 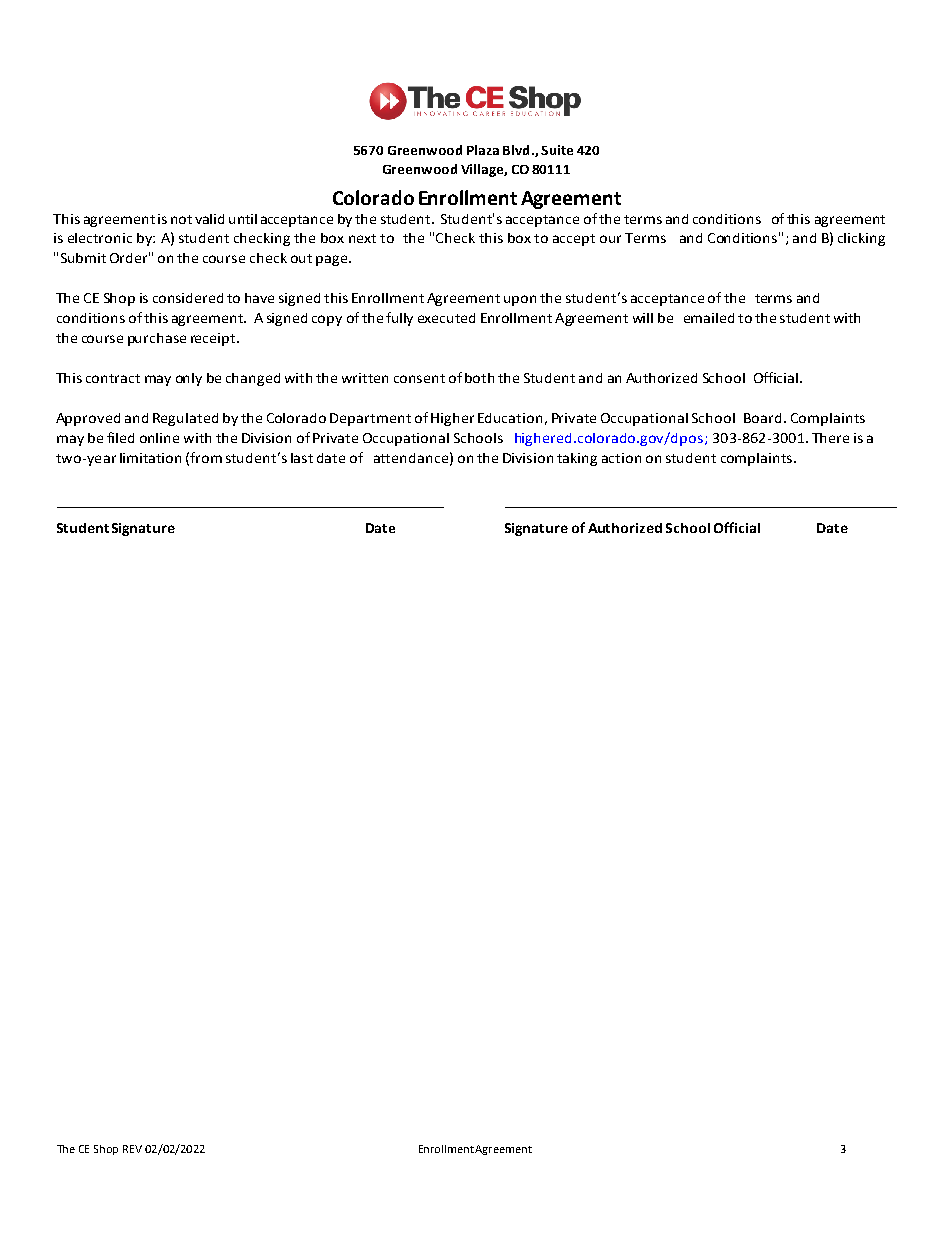 What do you see at coordinates (577, 459) in the screenshot?
I see `taking` at bounding box center [577, 459].
